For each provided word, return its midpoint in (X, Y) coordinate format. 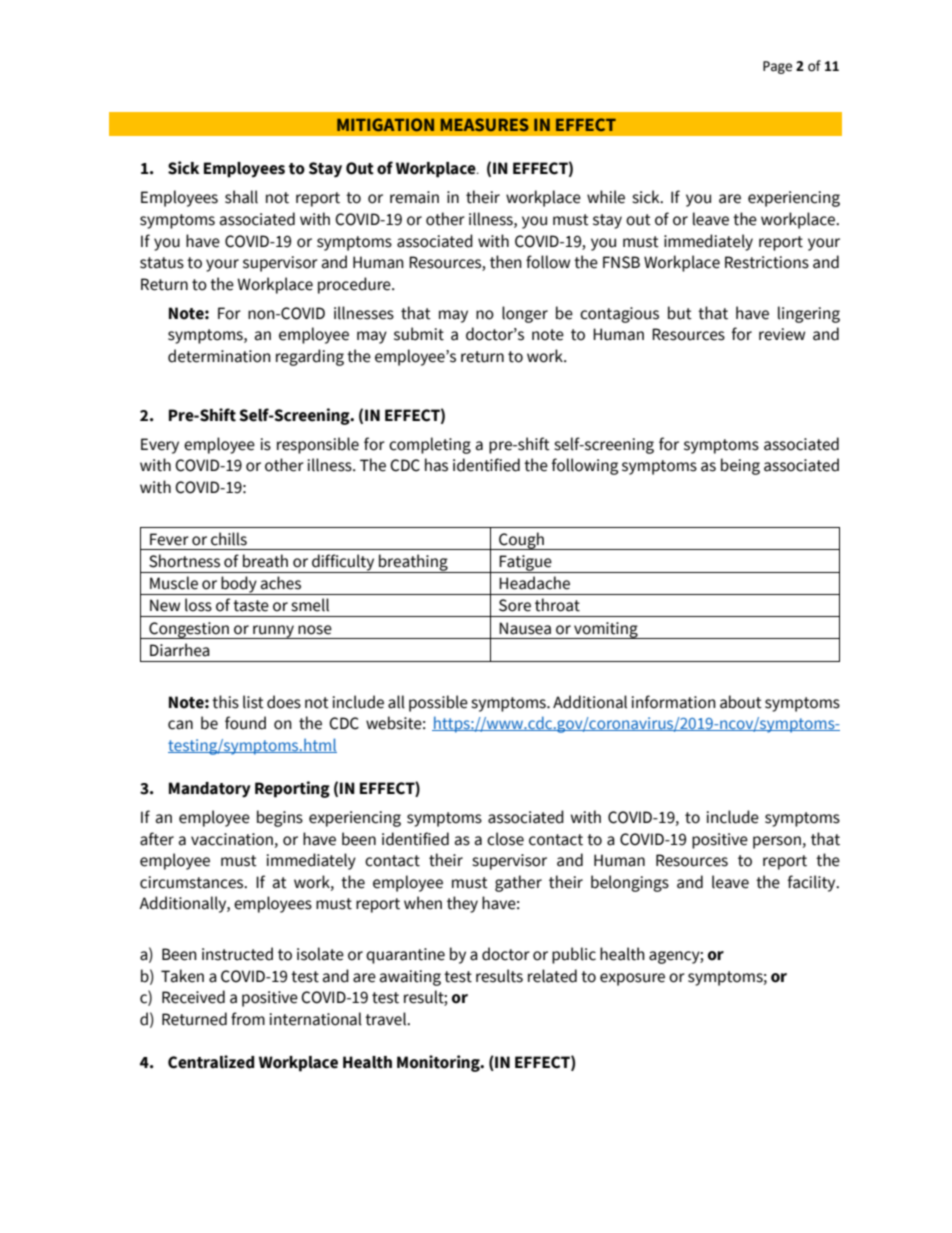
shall (241, 197)
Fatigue (526, 564)
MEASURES (485, 124)
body (239, 585)
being (740, 466)
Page (777, 67)
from (248, 1019)
